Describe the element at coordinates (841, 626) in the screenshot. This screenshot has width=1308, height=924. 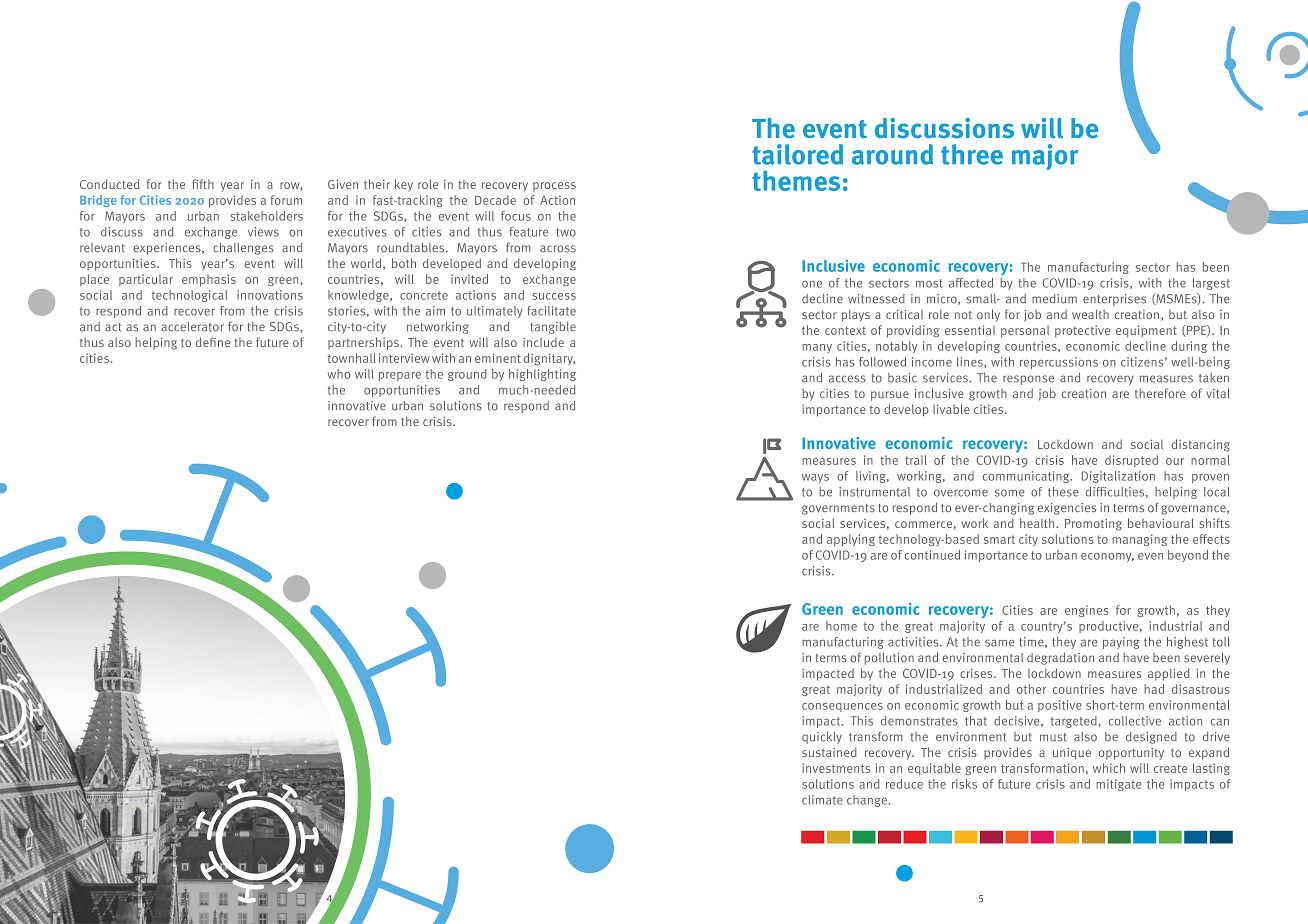
I see `home` at that location.
